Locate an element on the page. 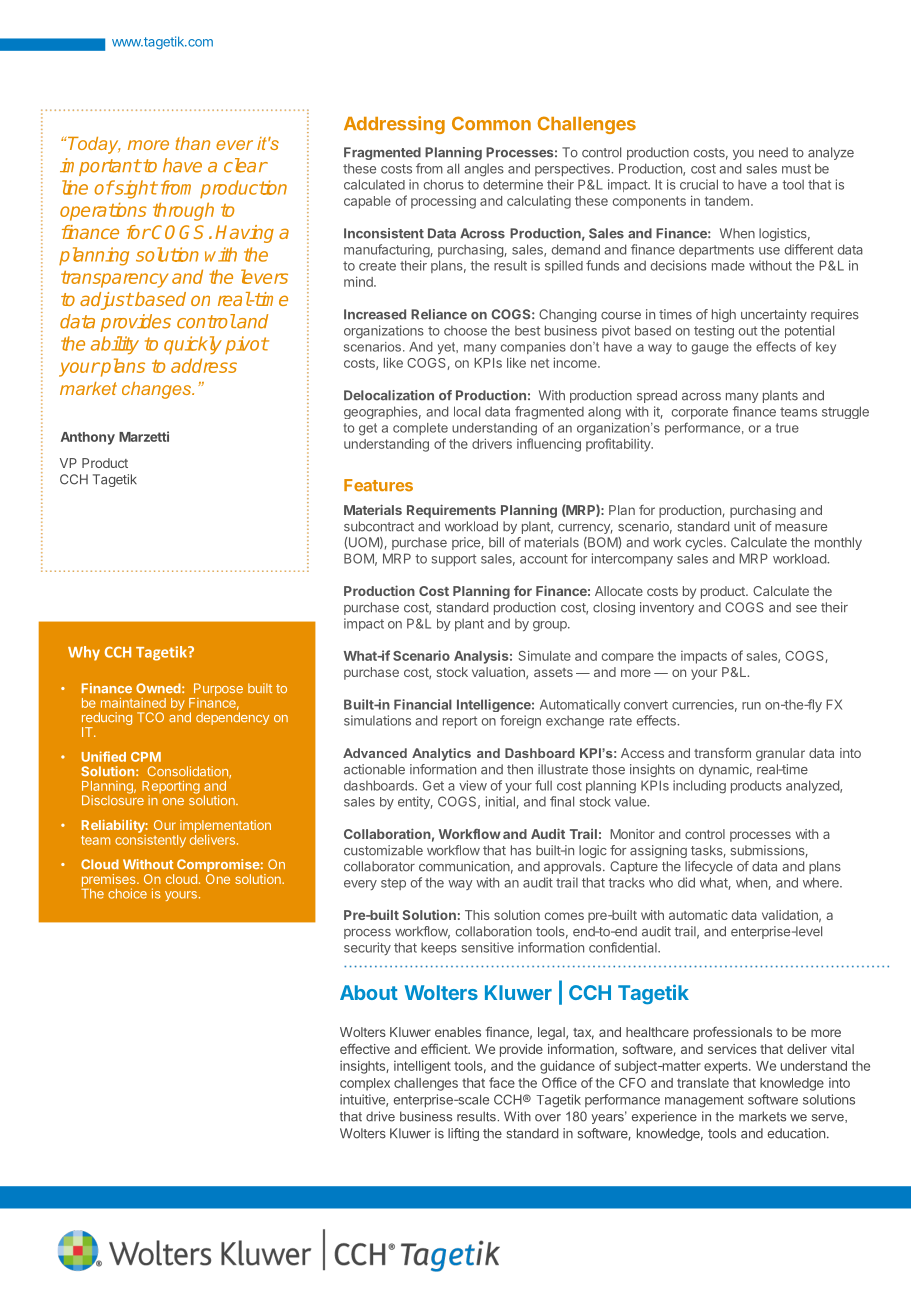 The image size is (911, 1316). lifting is located at coordinates (463, 1134).
